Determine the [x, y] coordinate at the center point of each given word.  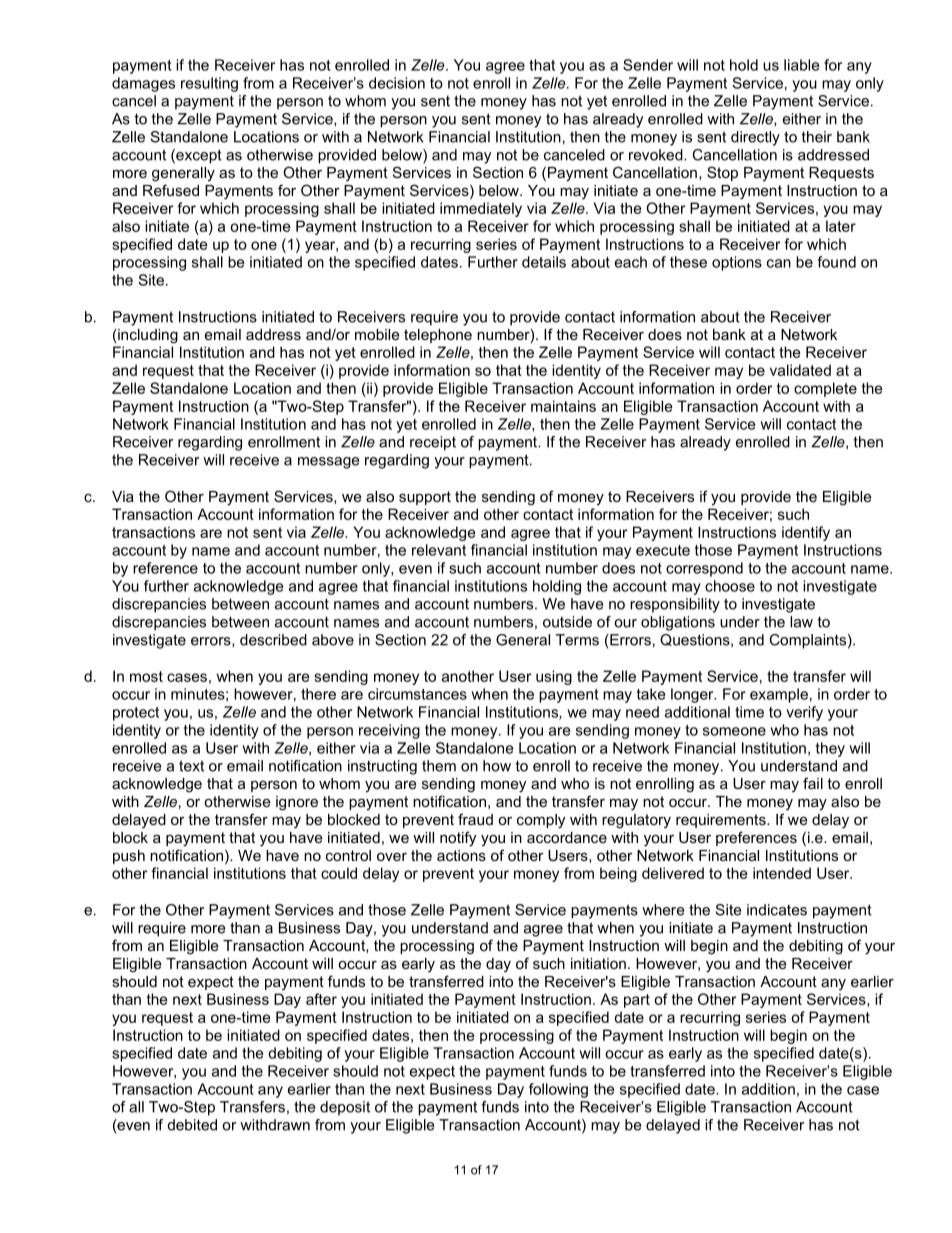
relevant [439, 550]
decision [397, 83]
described [273, 640]
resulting [209, 84]
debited [192, 1125]
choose [730, 586]
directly [755, 138]
